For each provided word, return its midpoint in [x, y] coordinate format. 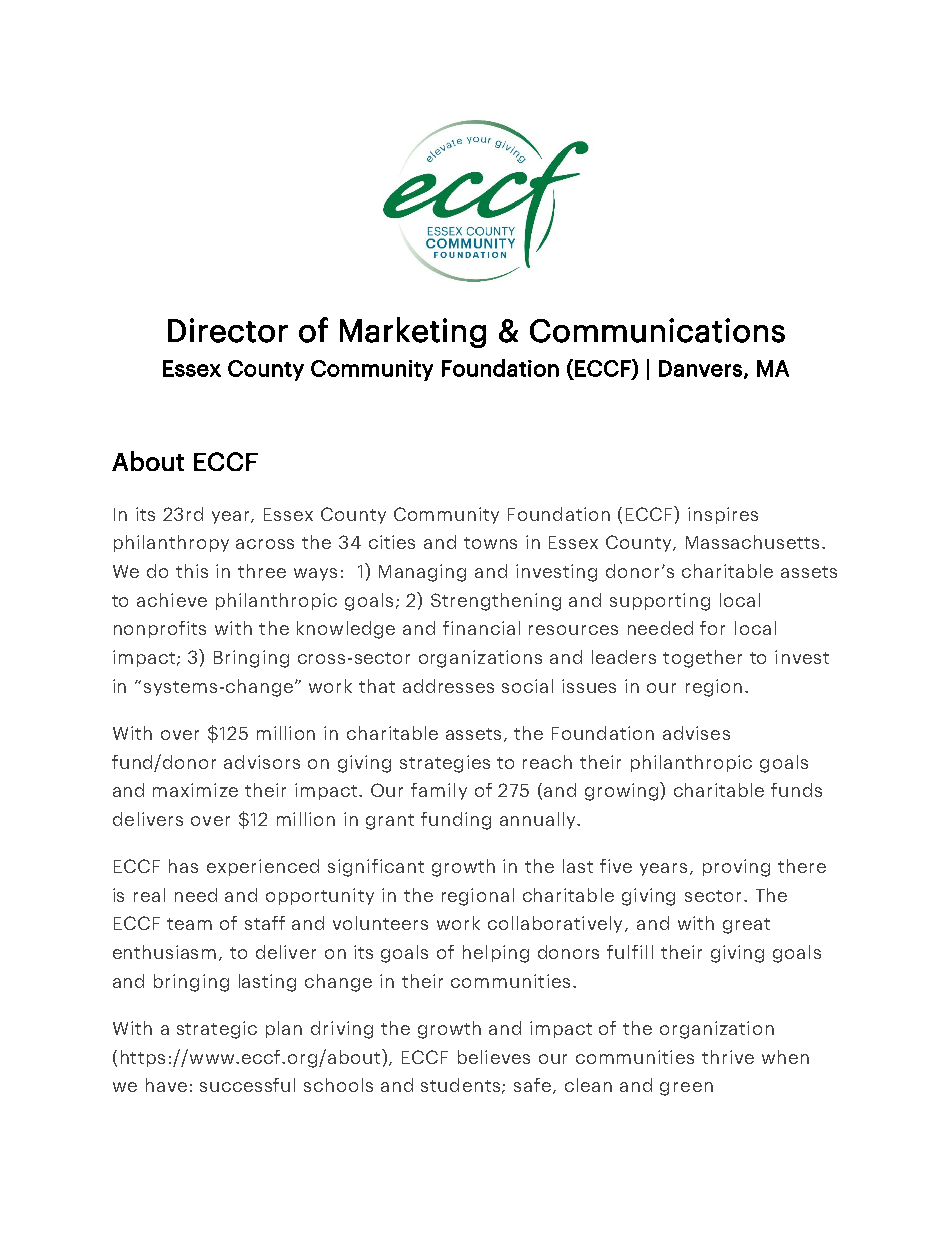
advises [696, 733]
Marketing [413, 332]
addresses [448, 686]
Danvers [700, 368]
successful [247, 1085]
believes [494, 1057]
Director [228, 330]
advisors [262, 762]
